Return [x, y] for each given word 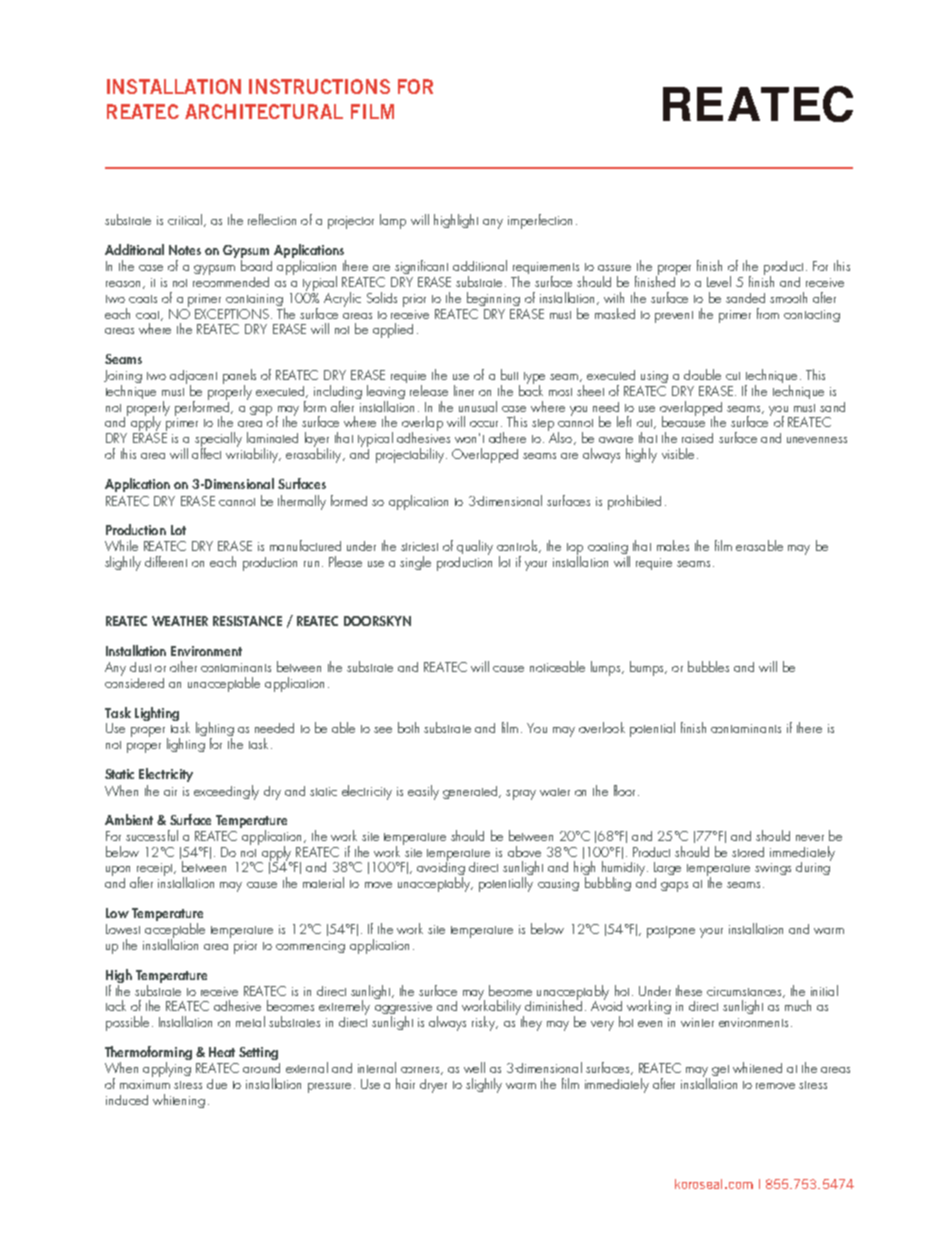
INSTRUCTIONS [319, 86]
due [217, 1084]
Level [719, 281]
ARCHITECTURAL [264, 111]
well [474, 1067]
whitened [757, 1067]
